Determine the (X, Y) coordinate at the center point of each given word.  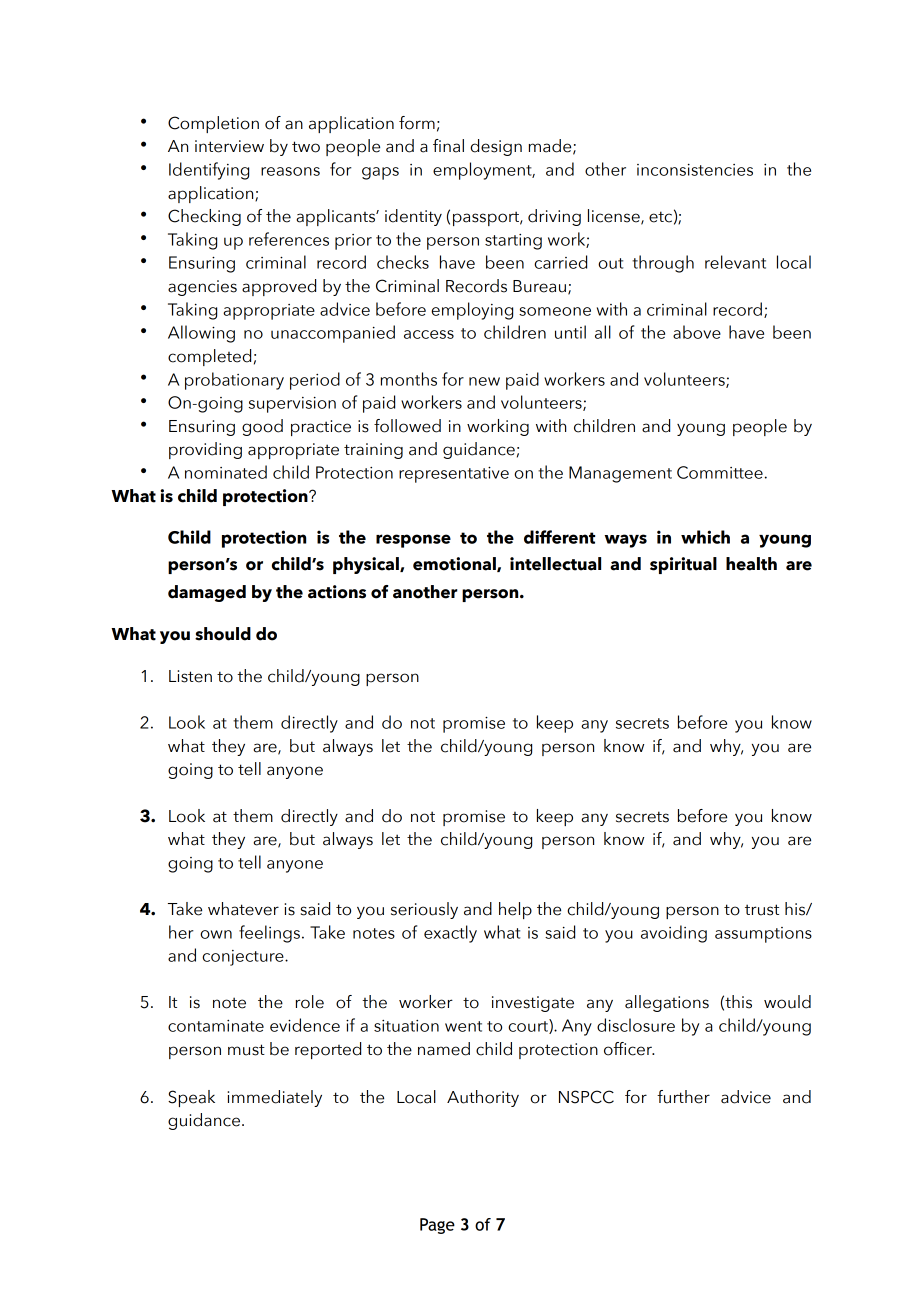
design (496, 147)
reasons (290, 171)
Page (437, 1226)
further (683, 1097)
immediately (274, 1098)
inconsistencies (695, 170)
